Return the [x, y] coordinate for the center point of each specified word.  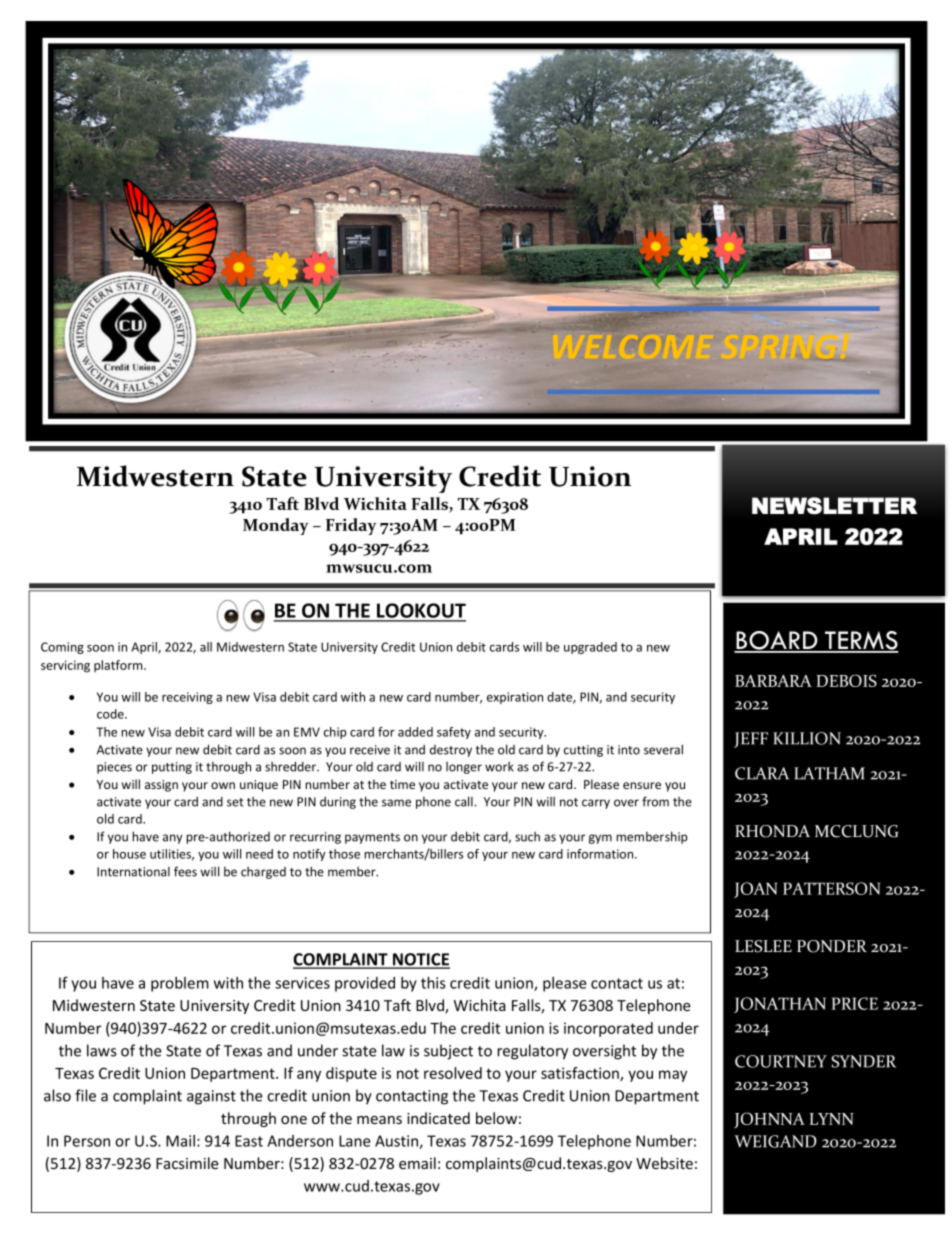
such [527, 837]
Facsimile [187, 1163]
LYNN [832, 1119]
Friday [351, 526]
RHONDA [772, 831]
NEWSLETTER [834, 506]
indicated [438, 1118]
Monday [276, 526]
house [129, 854]
